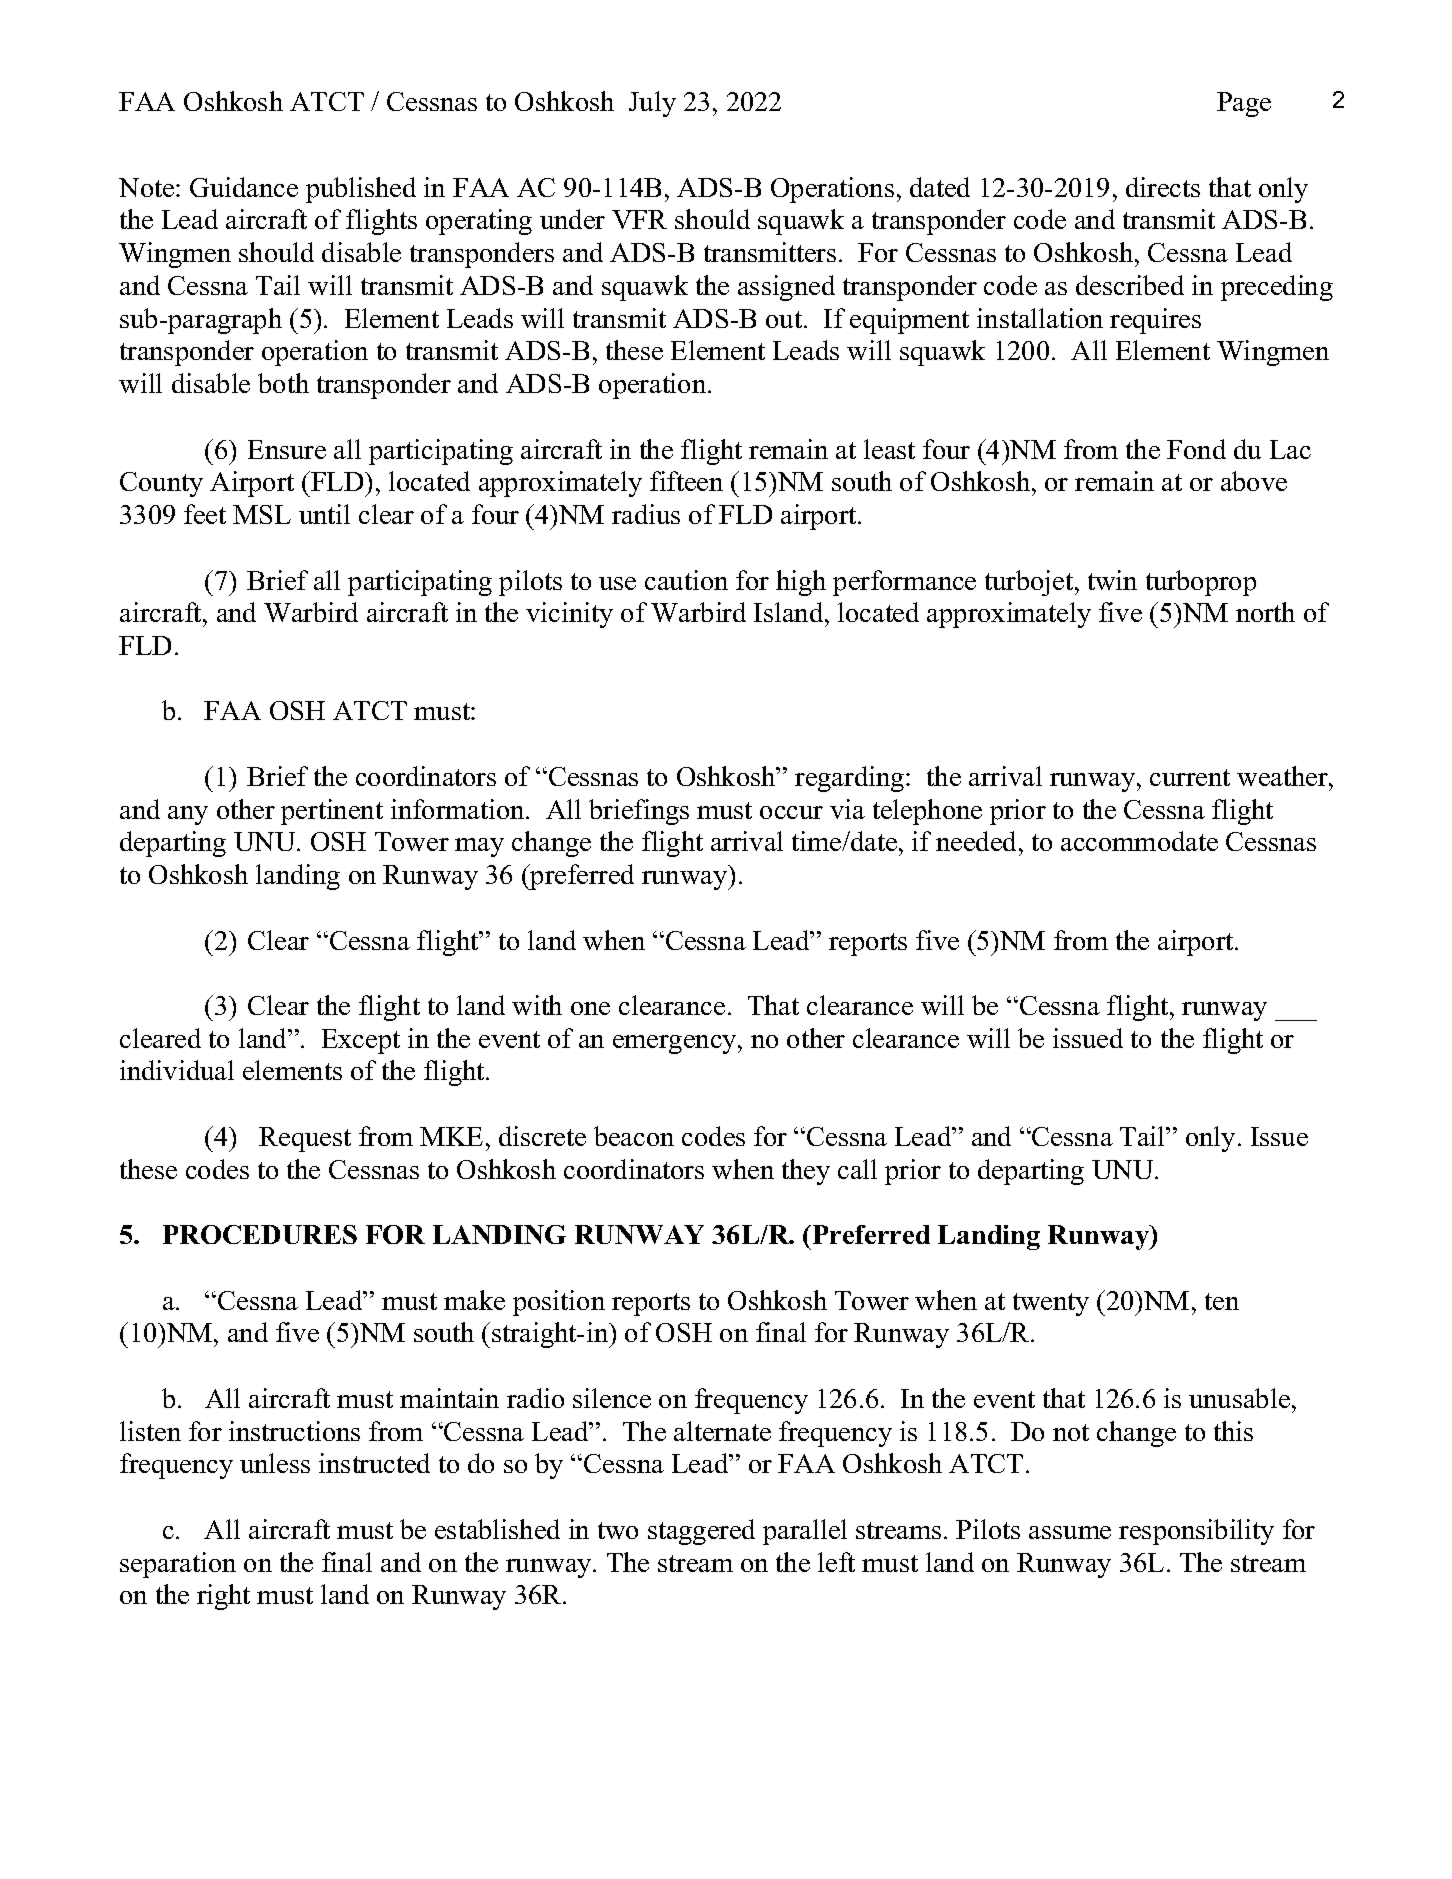  I want to click on July, so click(652, 104).
